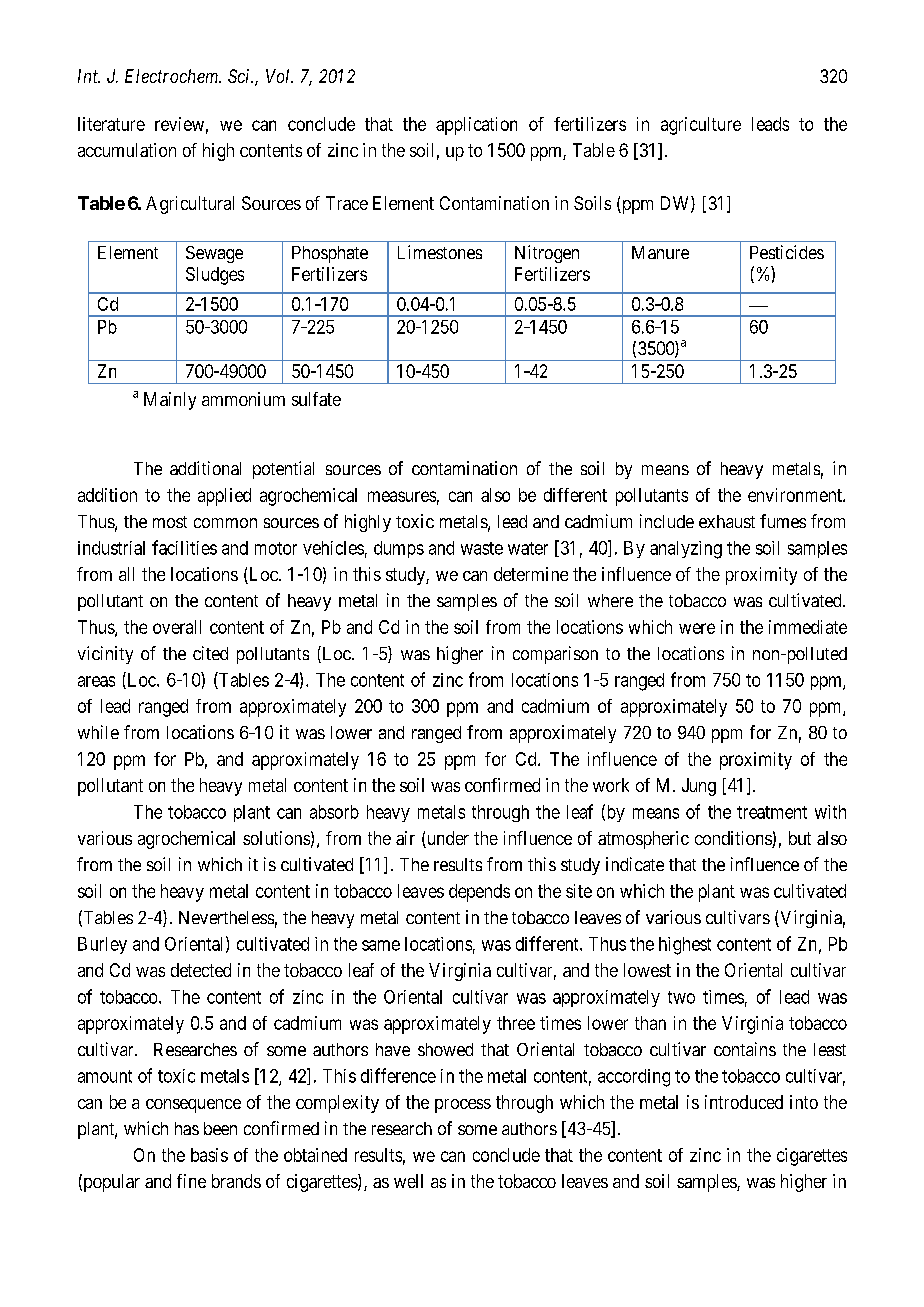 The width and height of the document is (924, 1307). What do you see at coordinates (187, 1128) in the document?
I see `has` at bounding box center [187, 1128].
